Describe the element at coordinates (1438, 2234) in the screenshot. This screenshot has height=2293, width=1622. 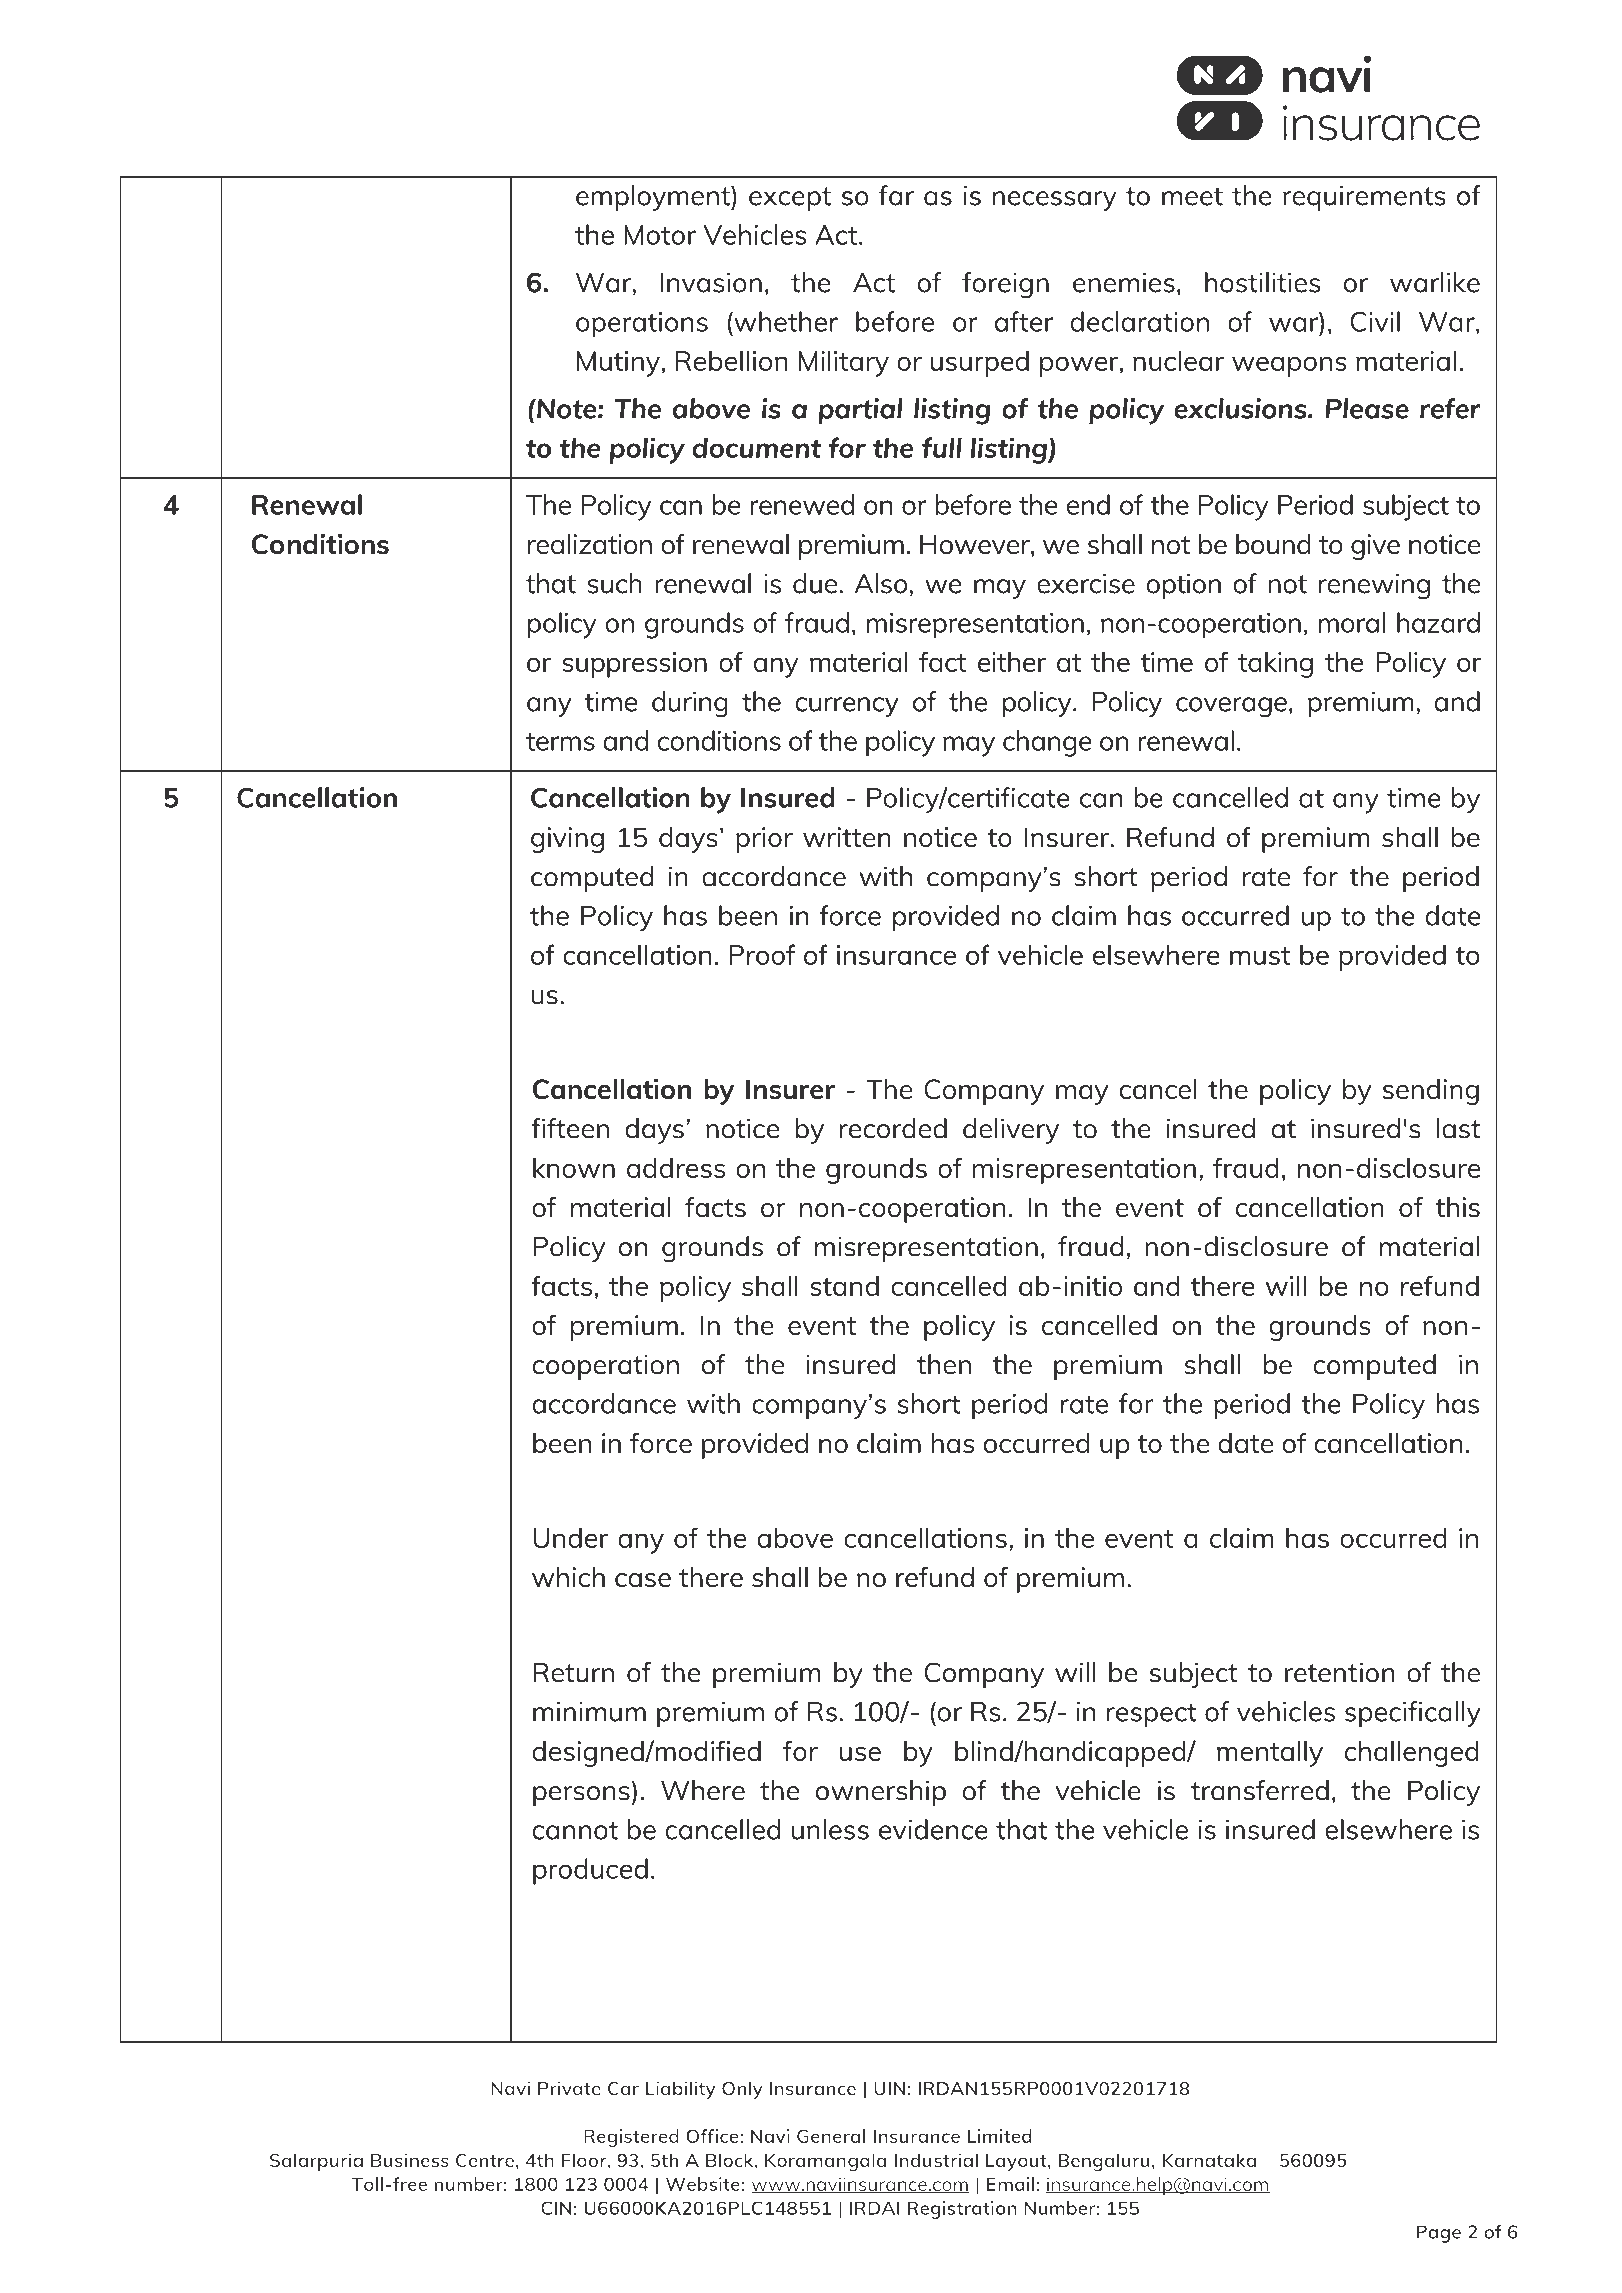
I see `Page` at that location.
